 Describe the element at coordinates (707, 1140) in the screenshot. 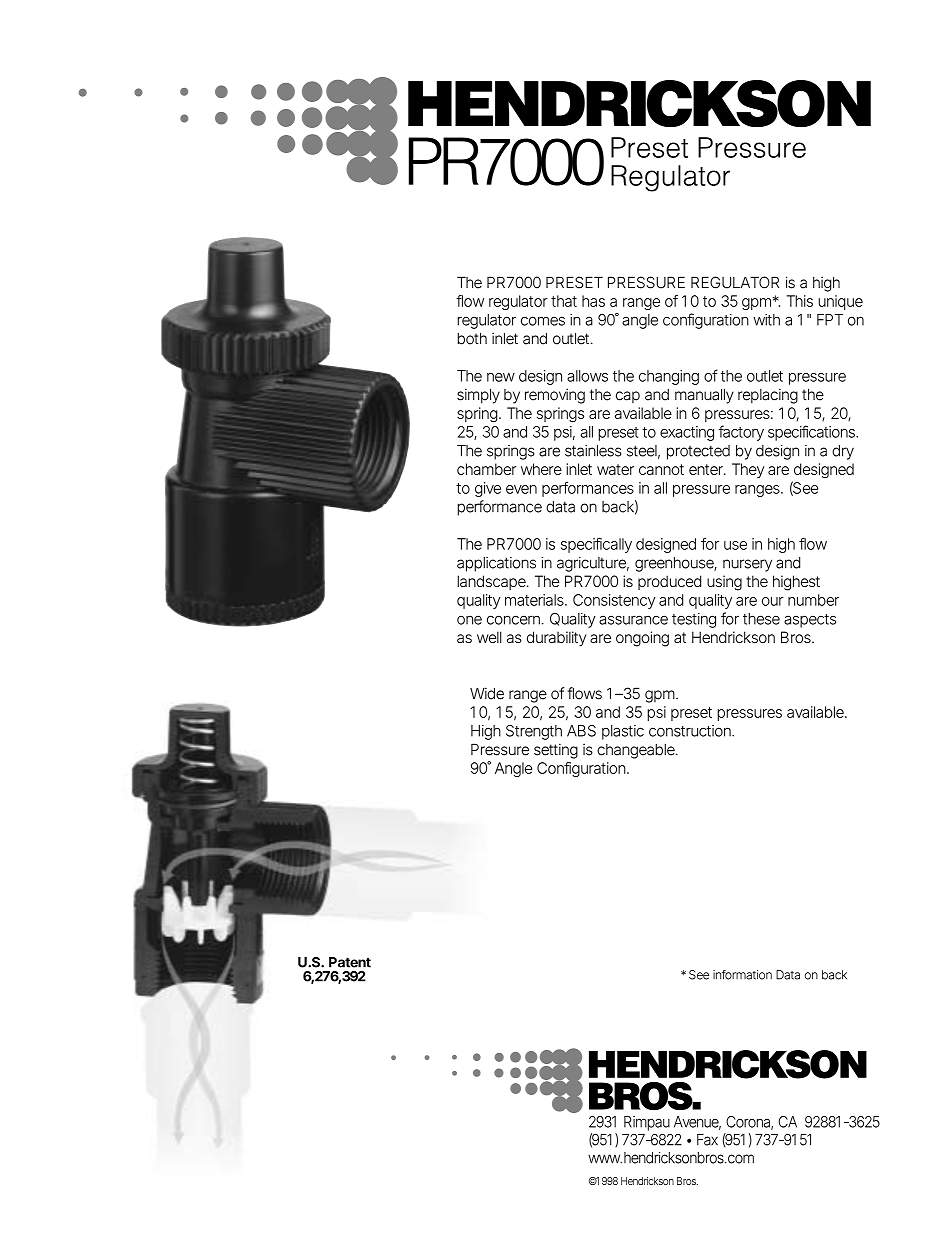

I see `Fax` at that location.
